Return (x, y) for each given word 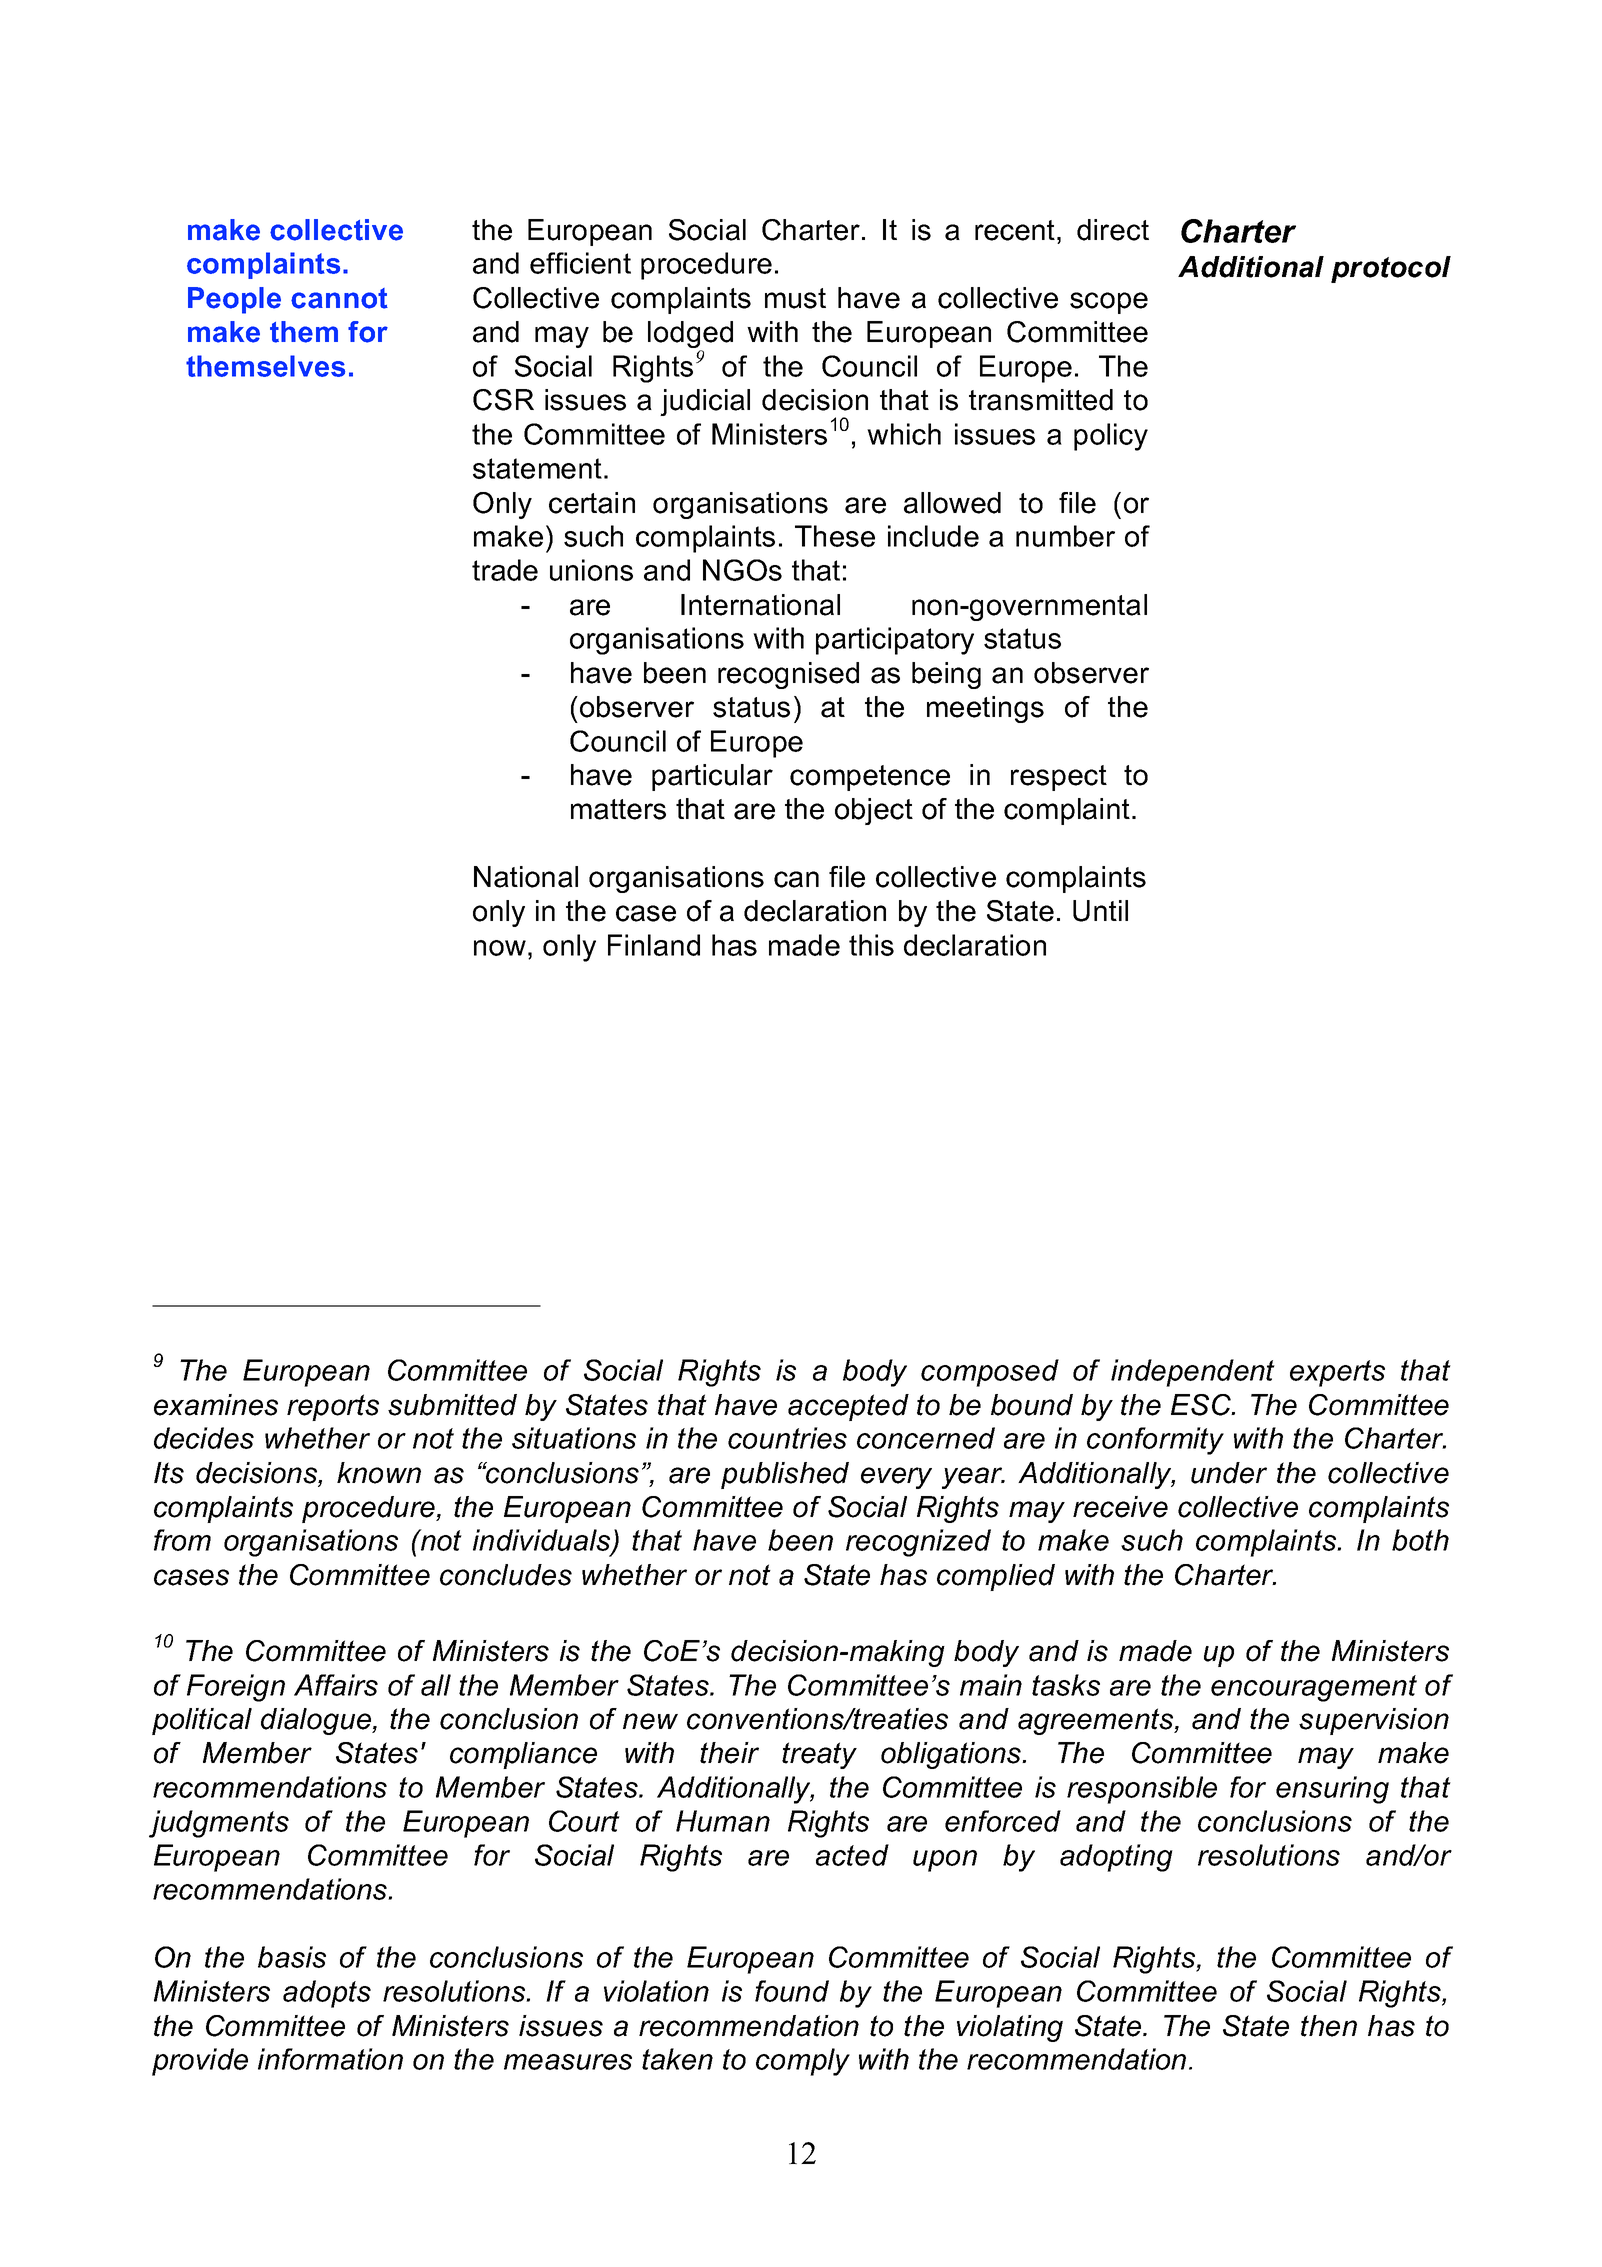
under (1229, 1473)
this (871, 945)
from (182, 1540)
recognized (918, 1543)
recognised (788, 675)
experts (1337, 1373)
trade (505, 570)
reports (333, 1407)
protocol (1391, 269)
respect (1059, 778)
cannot (339, 298)
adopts (327, 1994)
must (795, 298)
